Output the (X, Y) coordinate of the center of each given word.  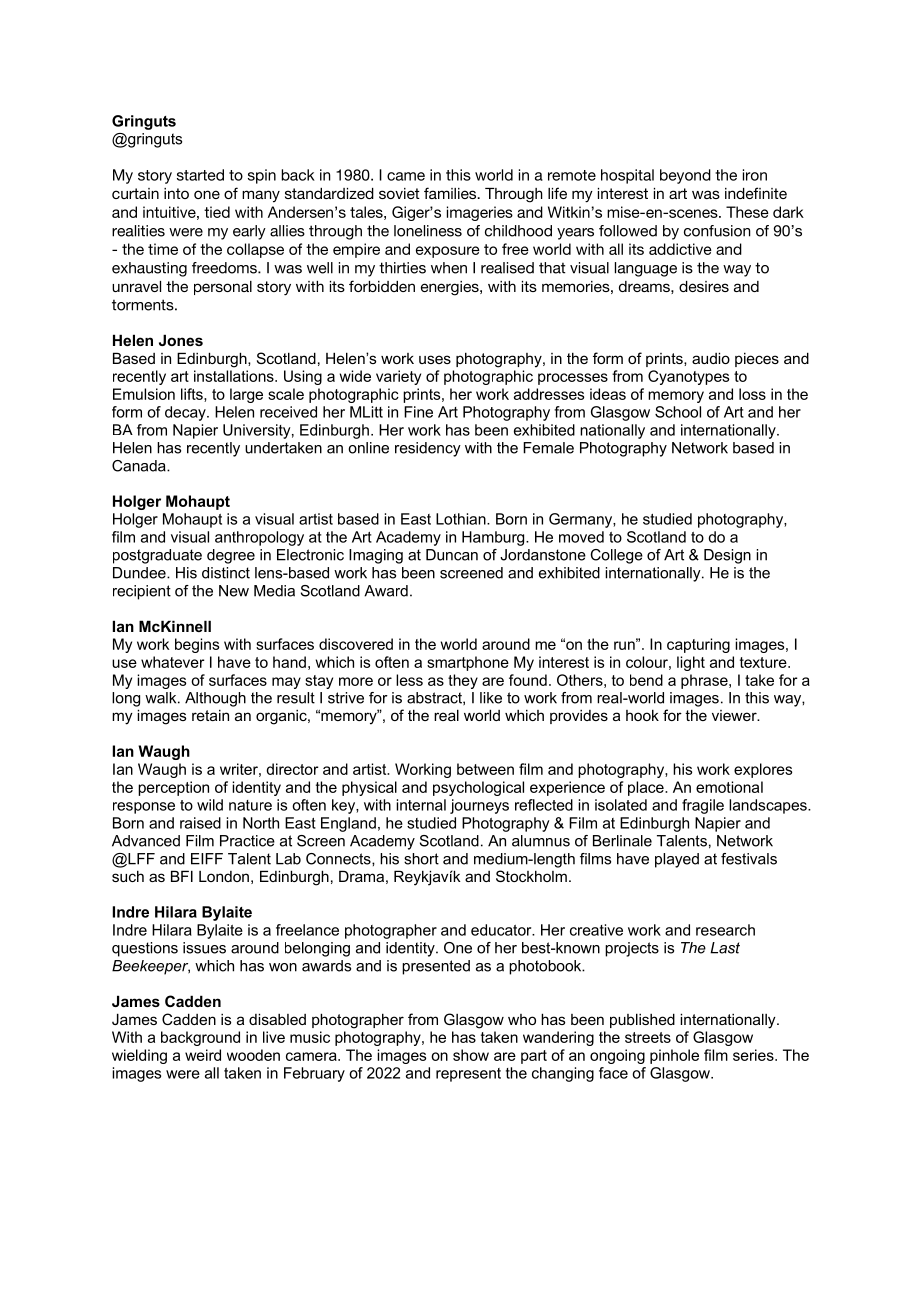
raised (200, 823)
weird (203, 1055)
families (451, 193)
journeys (479, 806)
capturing (698, 645)
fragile (703, 806)
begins (197, 645)
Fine (418, 412)
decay (186, 413)
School (678, 412)
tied (217, 212)
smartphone (468, 663)
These (747, 212)
